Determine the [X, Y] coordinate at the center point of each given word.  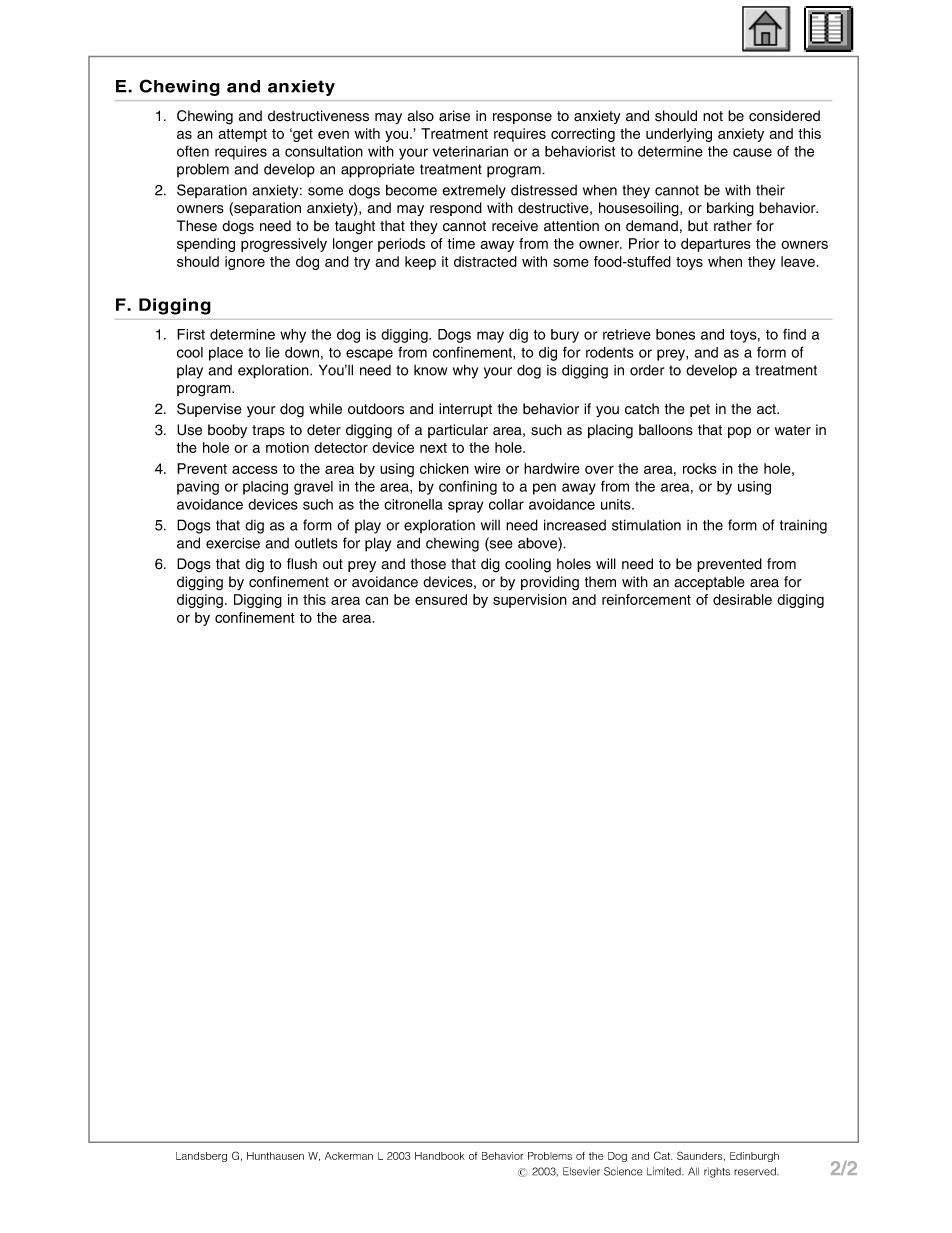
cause [752, 152]
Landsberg [201, 1157]
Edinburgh [754, 1157]
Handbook [440, 1156]
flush [302, 564]
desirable [742, 599]
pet [700, 410]
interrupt [465, 410]
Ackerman [349, 1156]
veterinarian [470, 151]
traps [268, 431]
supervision [530, 601]
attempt [242, 135]
